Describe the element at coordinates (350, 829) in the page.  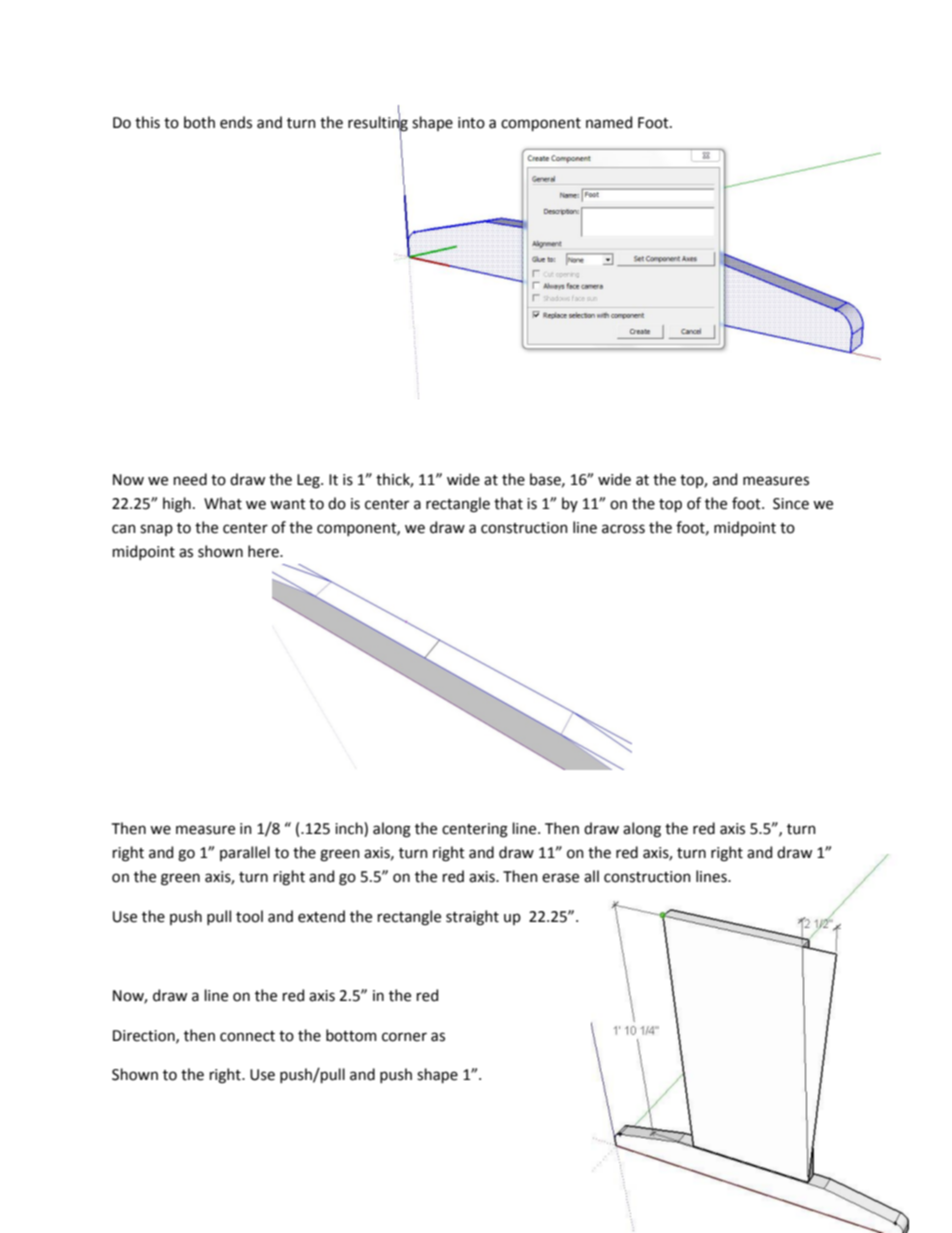
I see `inch` at that location.
